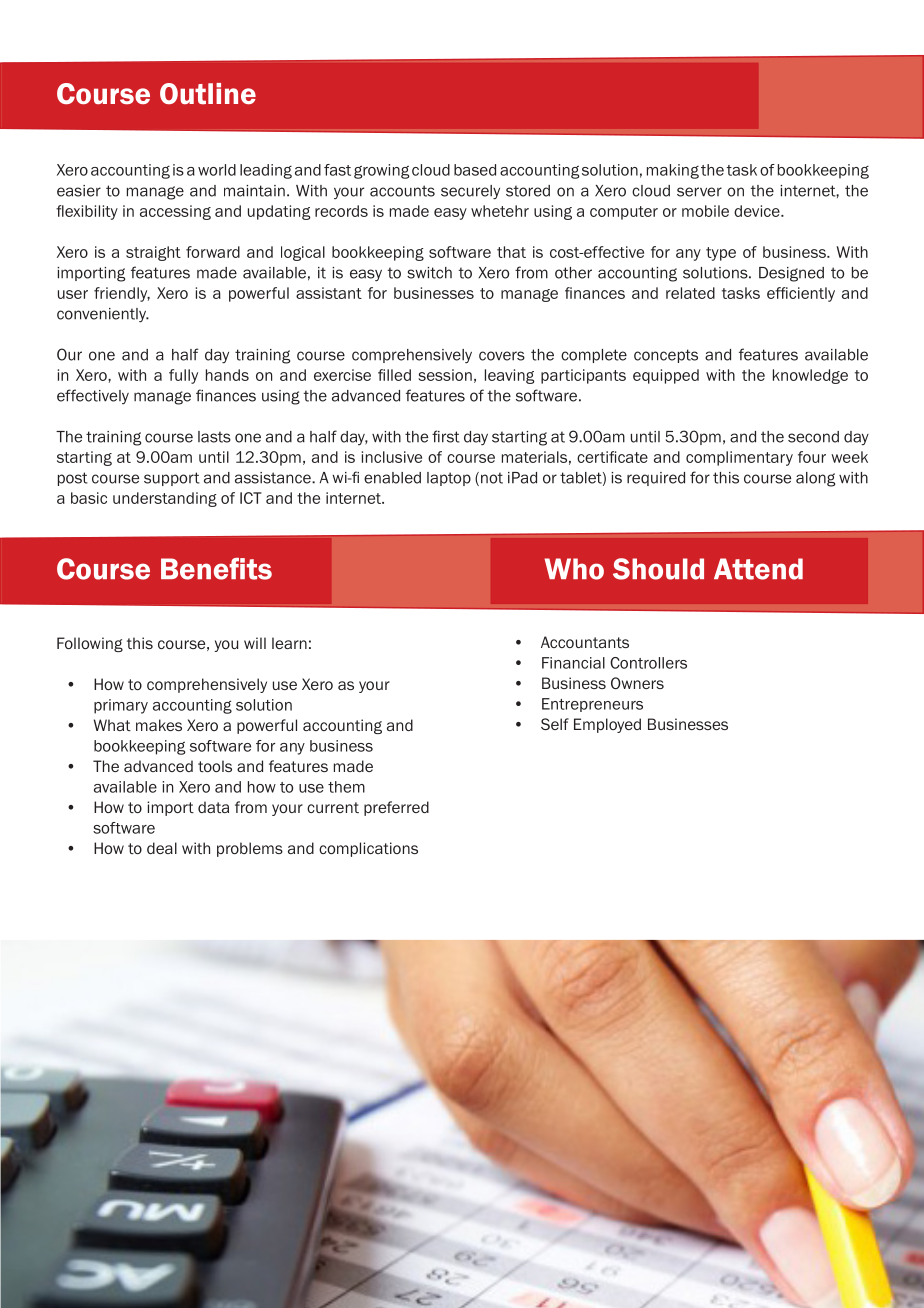 This screenshot has height=1308, width=924. Describe the element at coordinates (475, 170) in the screenshot. I see `based` at that location.
